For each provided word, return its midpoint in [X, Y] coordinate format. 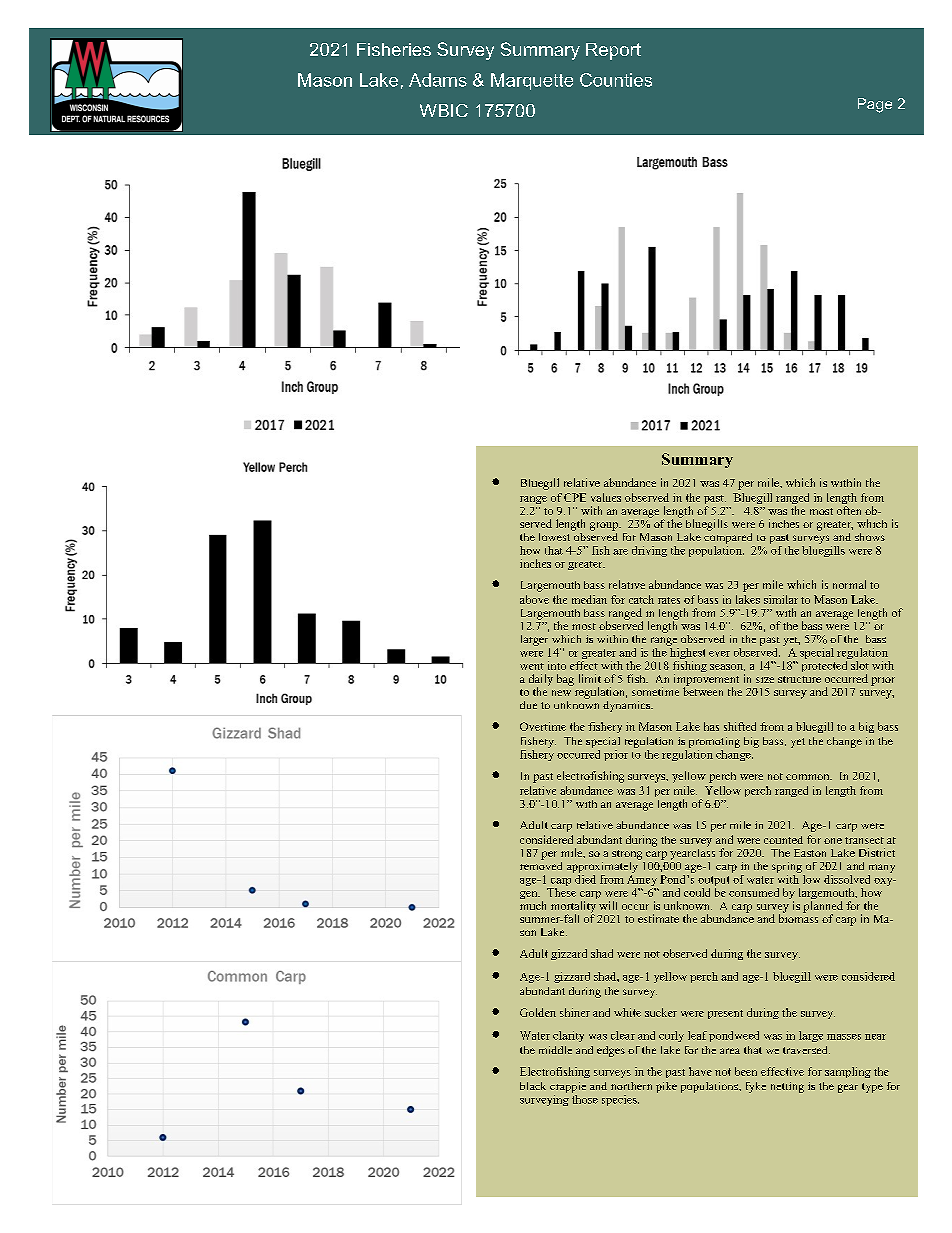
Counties [616, 80]
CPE [575, 497]
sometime [655, 691]
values [606, 497]
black [533, 1086]
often [849, 510]
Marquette [532, 81]
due [528, 705]
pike [666, 1087]
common [809, 777]
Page [875, 105]
